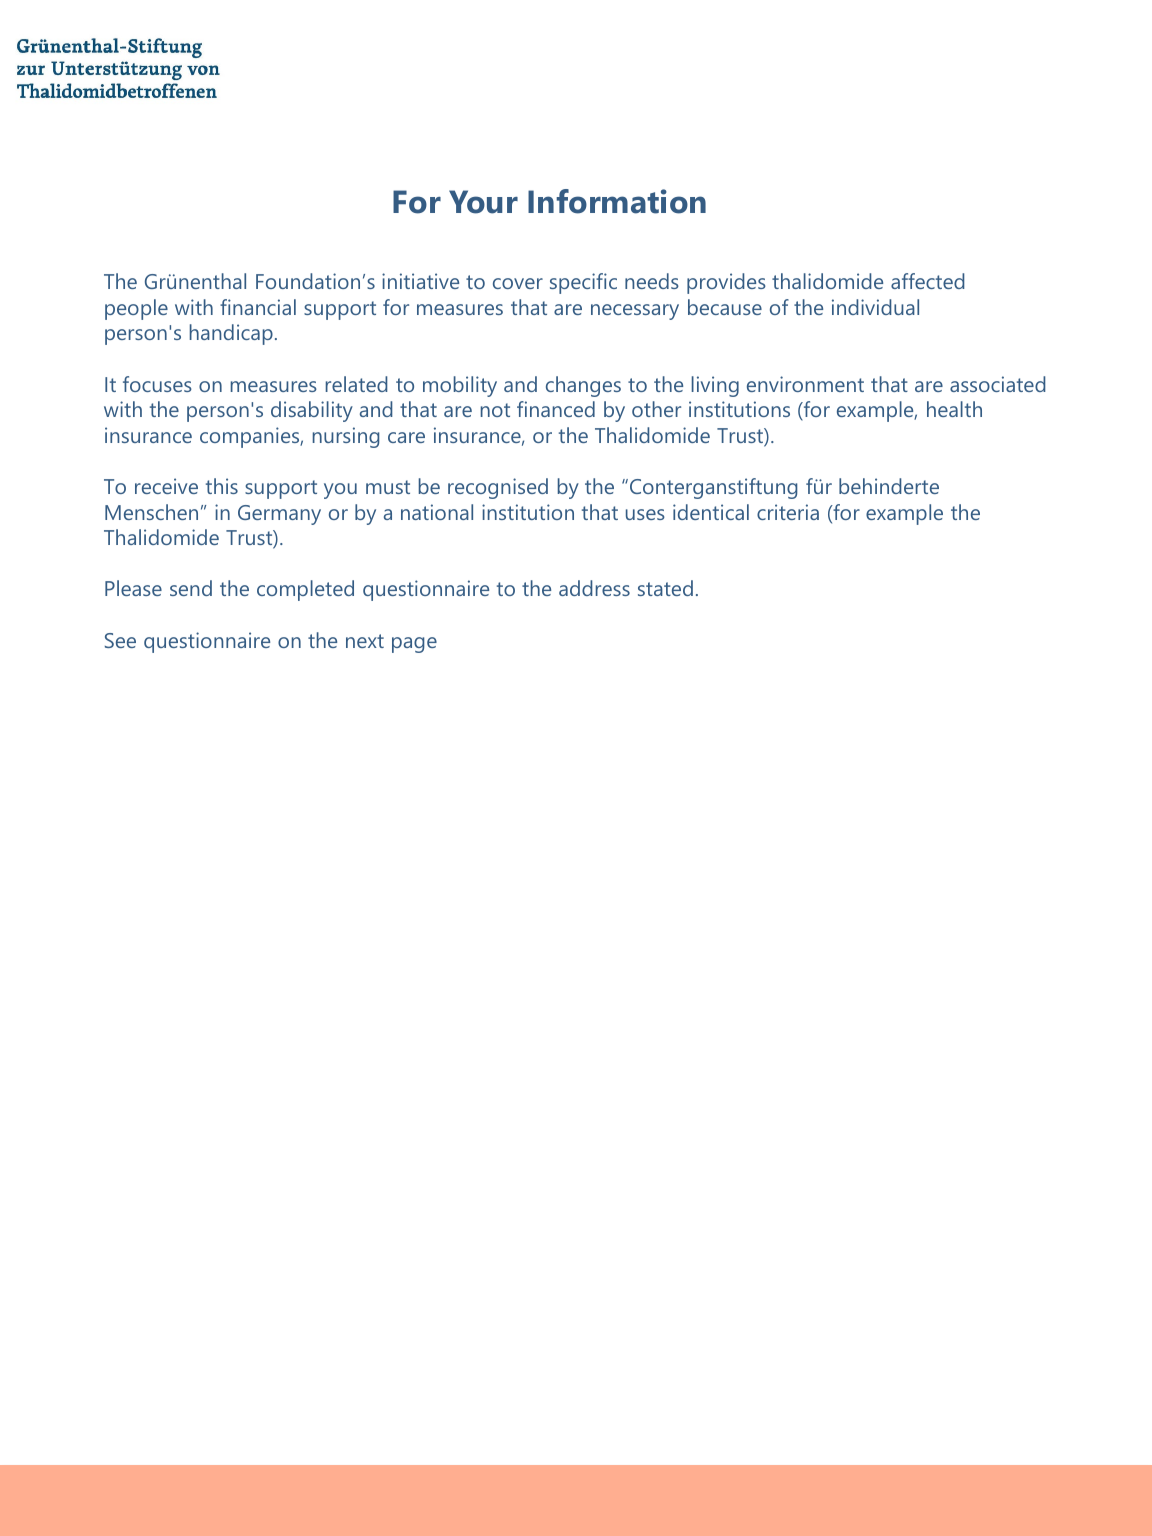 This screenshot has height=1536, width=1152. What do you see at coordinates (556, 409) in the screenshot?
I see `financed` at bounding box center [556, 409].
